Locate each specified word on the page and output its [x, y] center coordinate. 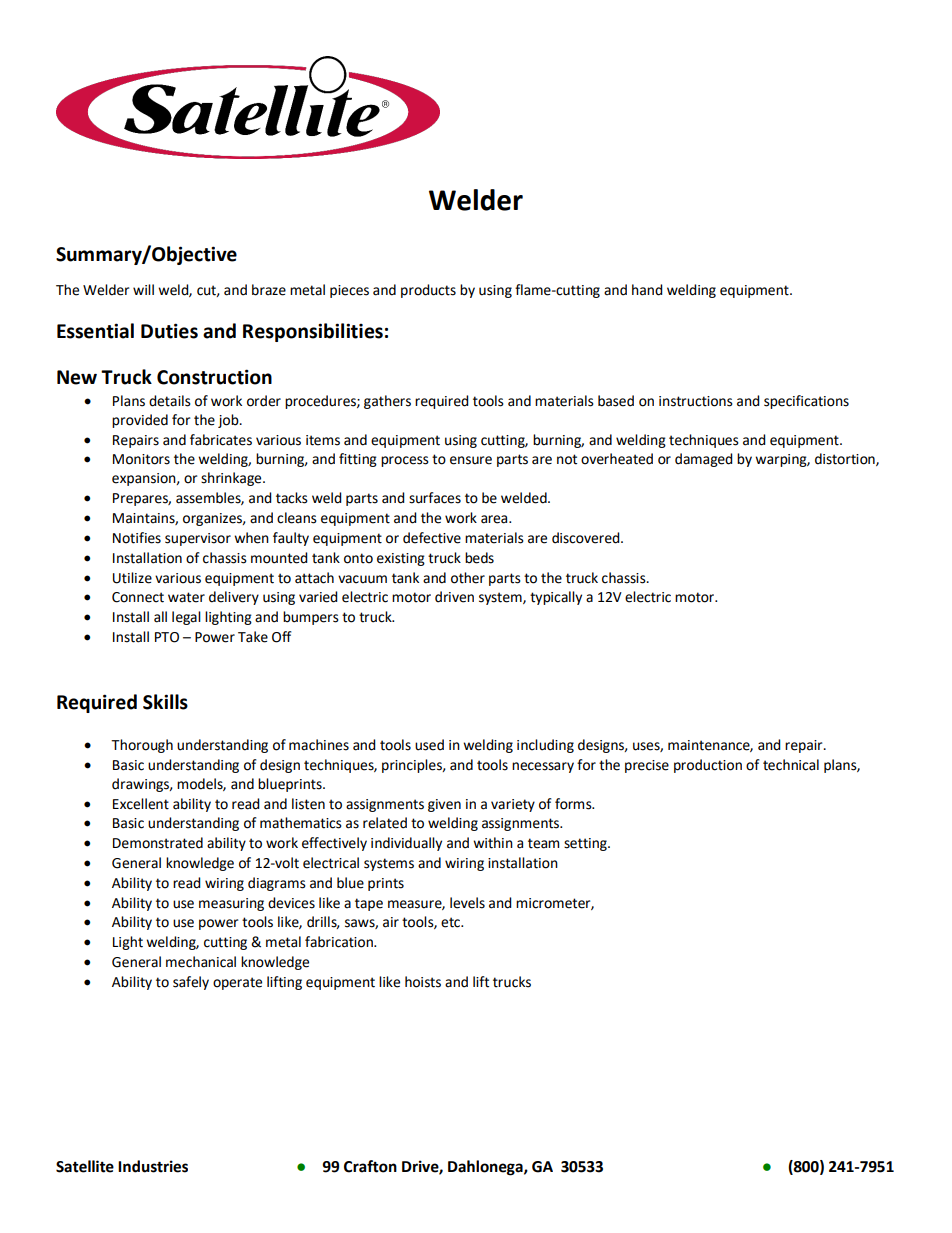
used [429, 745]
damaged [704, 460]
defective [432, 538]
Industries [153, 1166]
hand [647, 290]
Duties [169, 331]
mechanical [201, 962]
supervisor [198, 539]
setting [586, 844]
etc [451, 922]
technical [791, 765]
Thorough [142, 746]
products [428, 291]
